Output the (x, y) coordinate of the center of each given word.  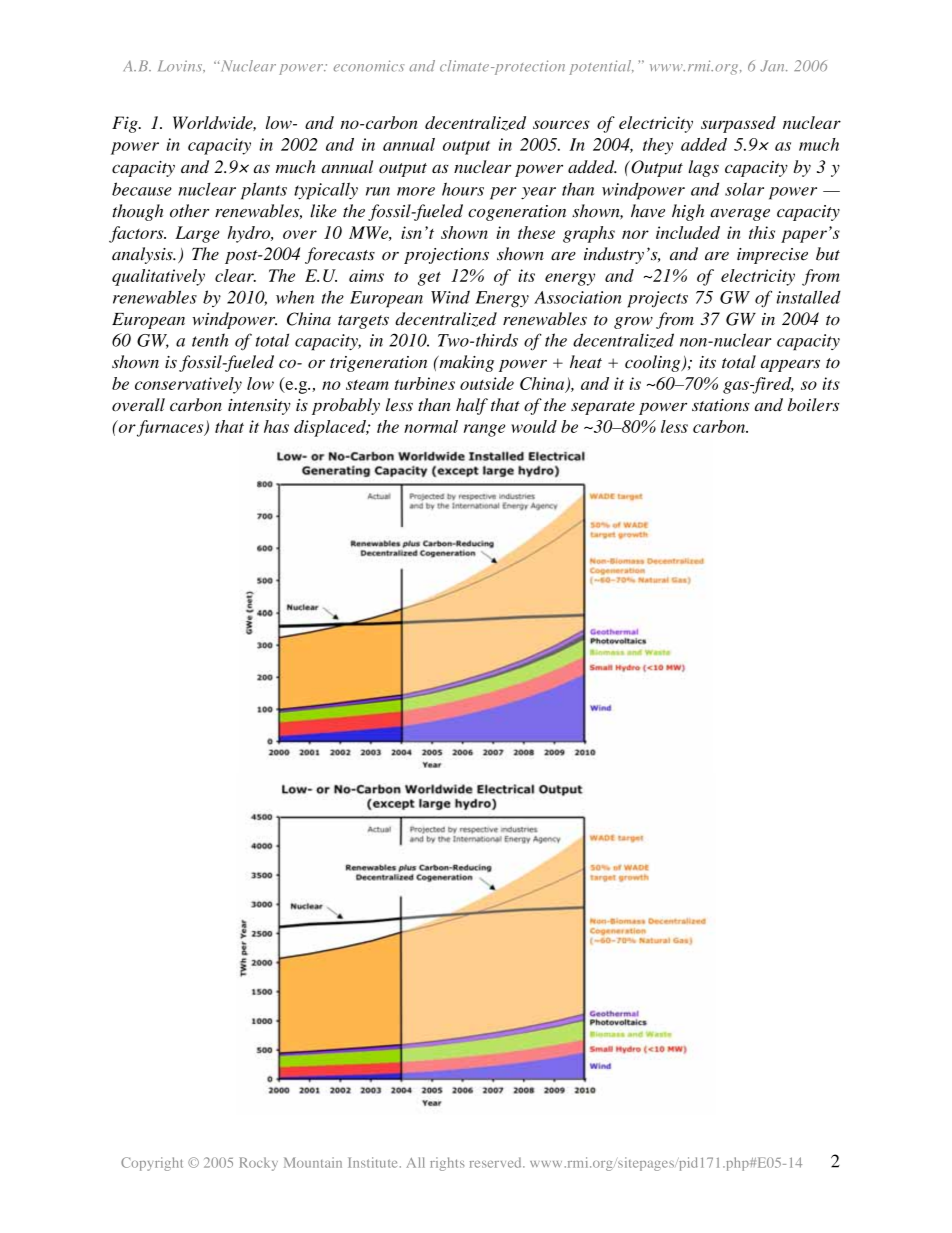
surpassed (738, 124)
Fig (126, 124)
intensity (259, 407)
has (276, 426)
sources (561, 124)
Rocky (258, 1164)
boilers (813, 405)
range (484, 430)
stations (721, 405)
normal (431, 426)
